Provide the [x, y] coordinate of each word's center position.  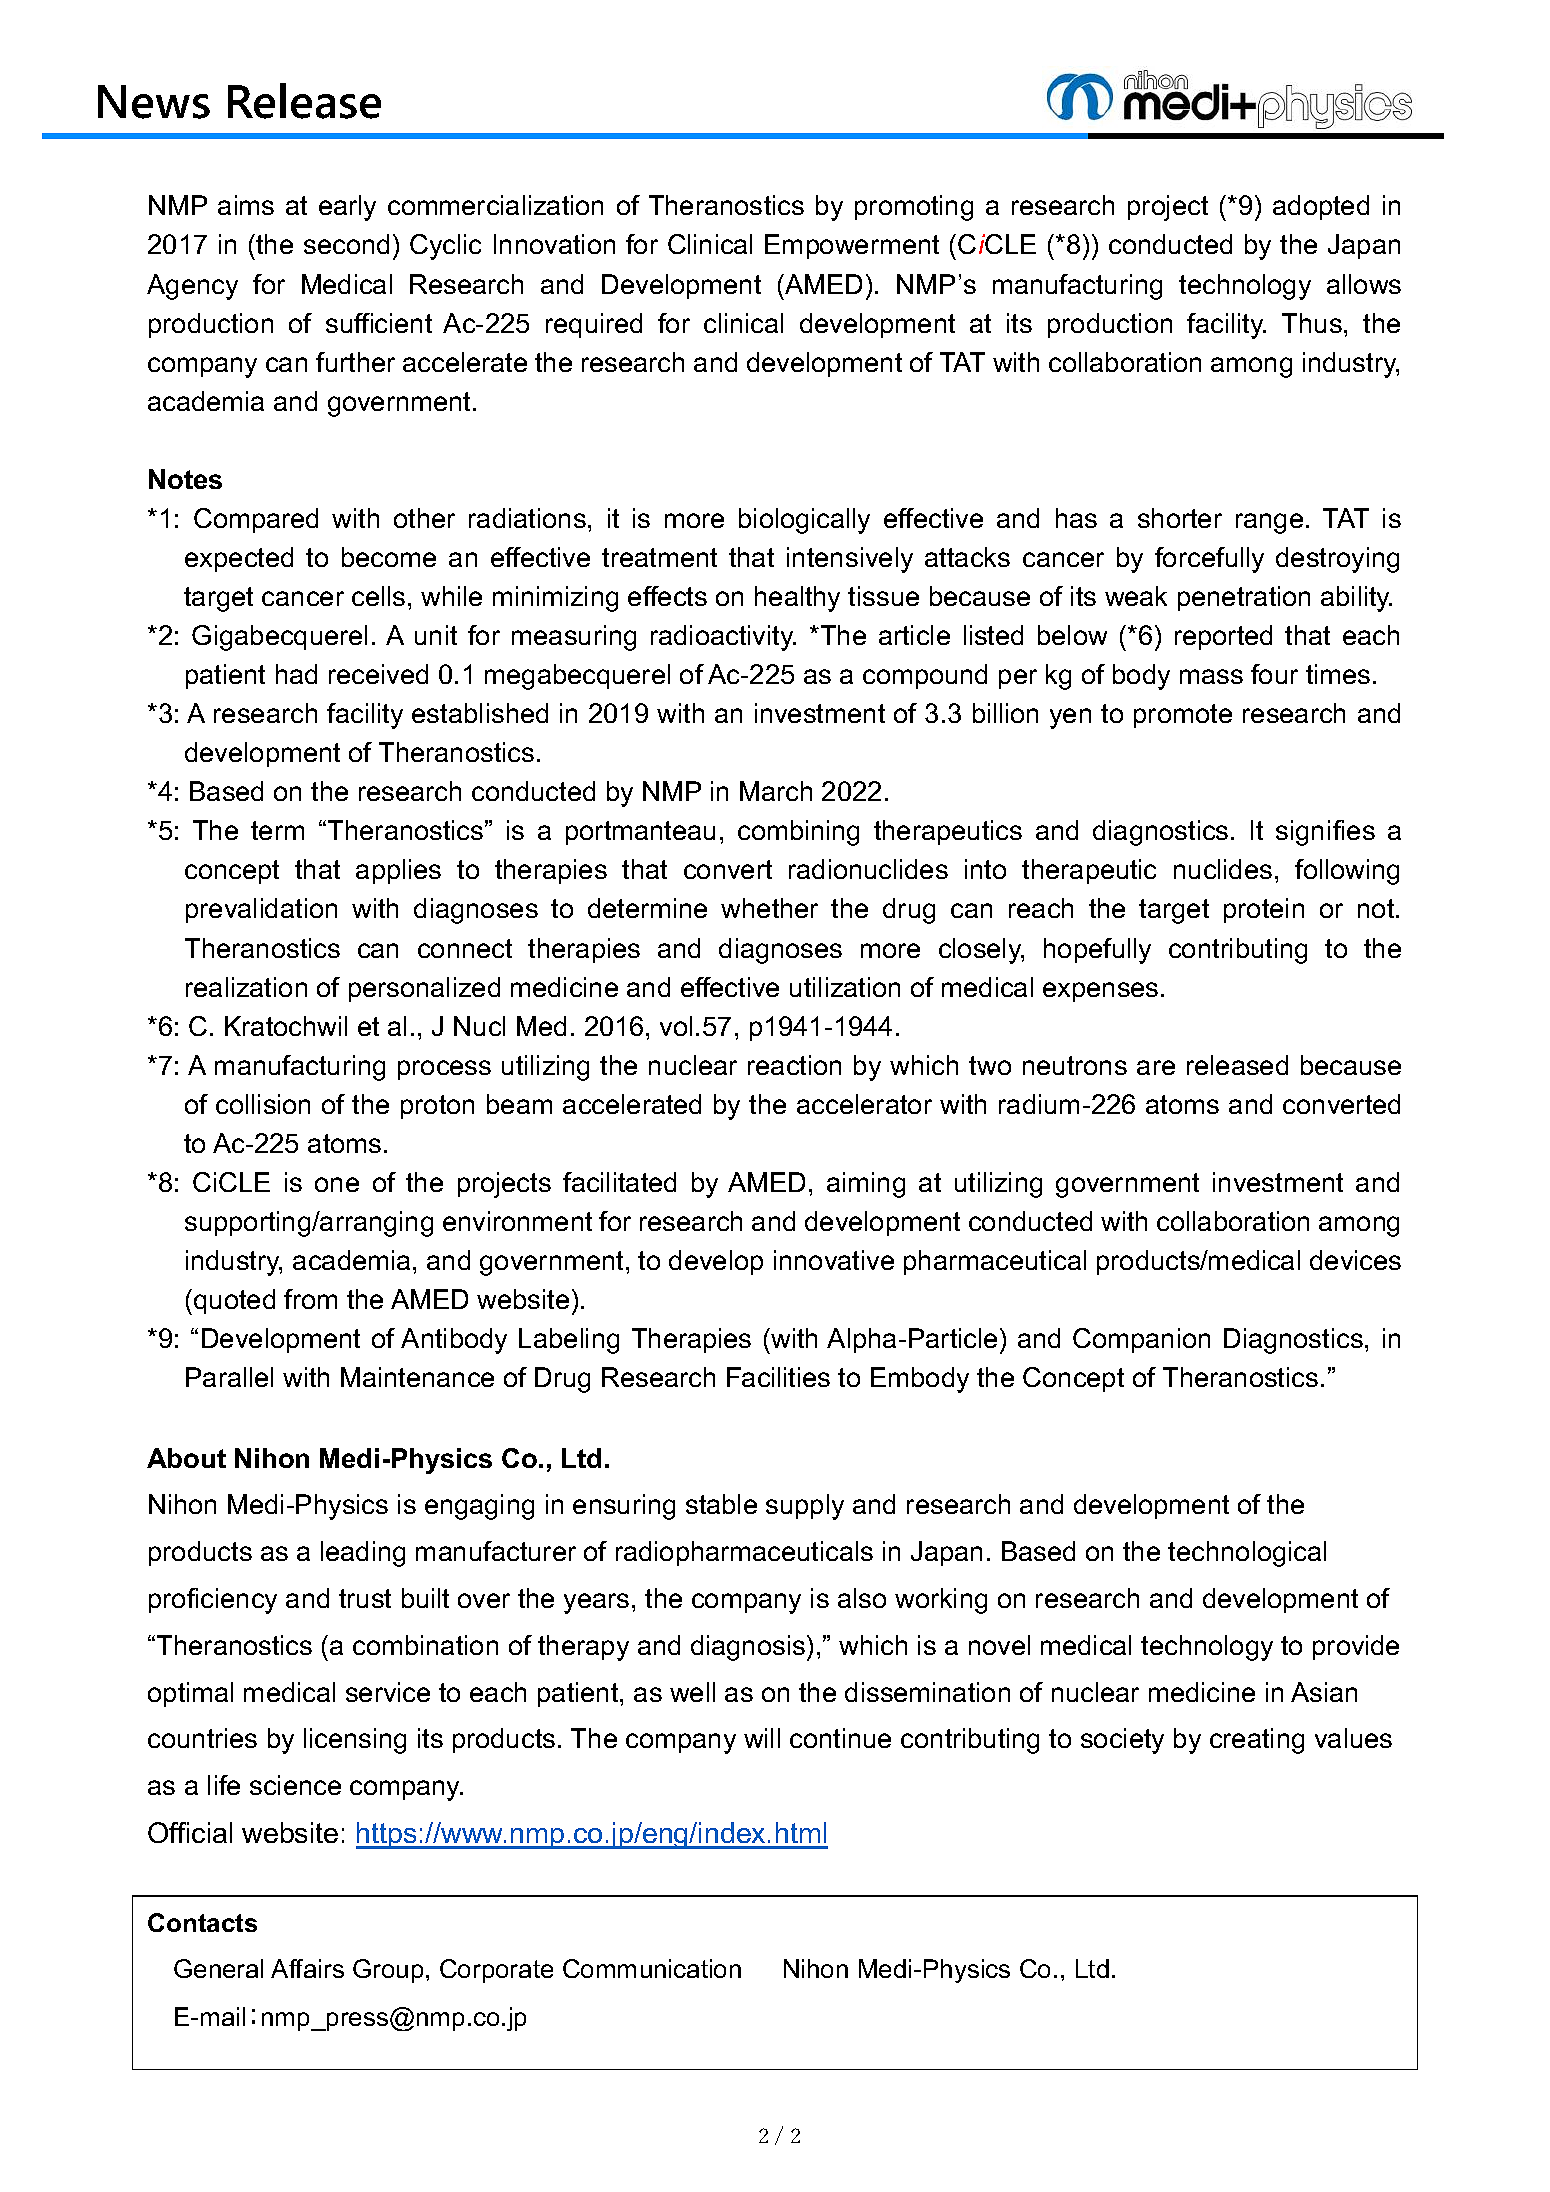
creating [1257, 1741]
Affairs [307, 1968]
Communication [652, 1968]
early [347, 208]
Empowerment [852, 246]
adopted [1321, 207]
